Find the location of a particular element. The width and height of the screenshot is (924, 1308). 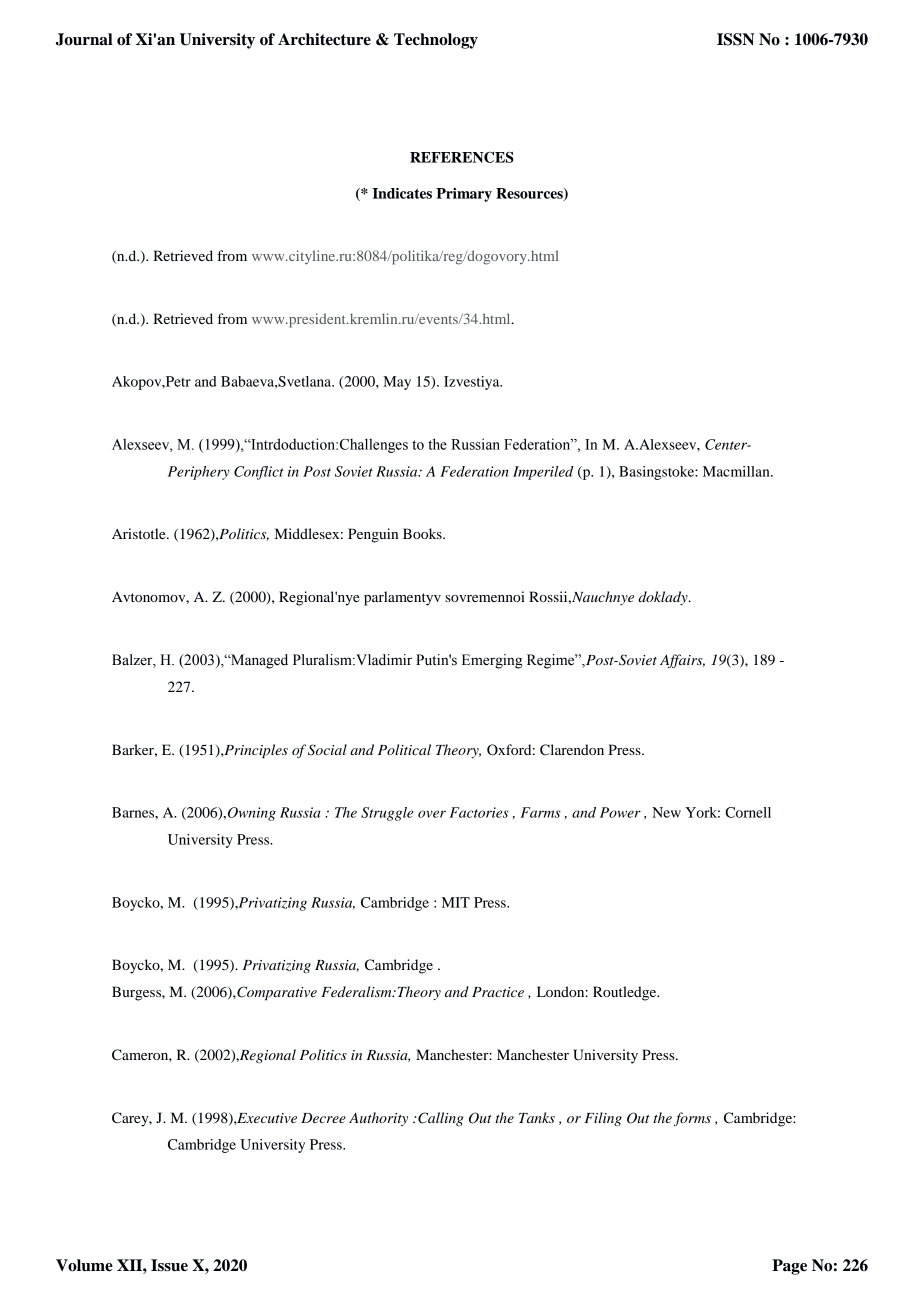

Macmillan is located at coordinates (737, 471).
